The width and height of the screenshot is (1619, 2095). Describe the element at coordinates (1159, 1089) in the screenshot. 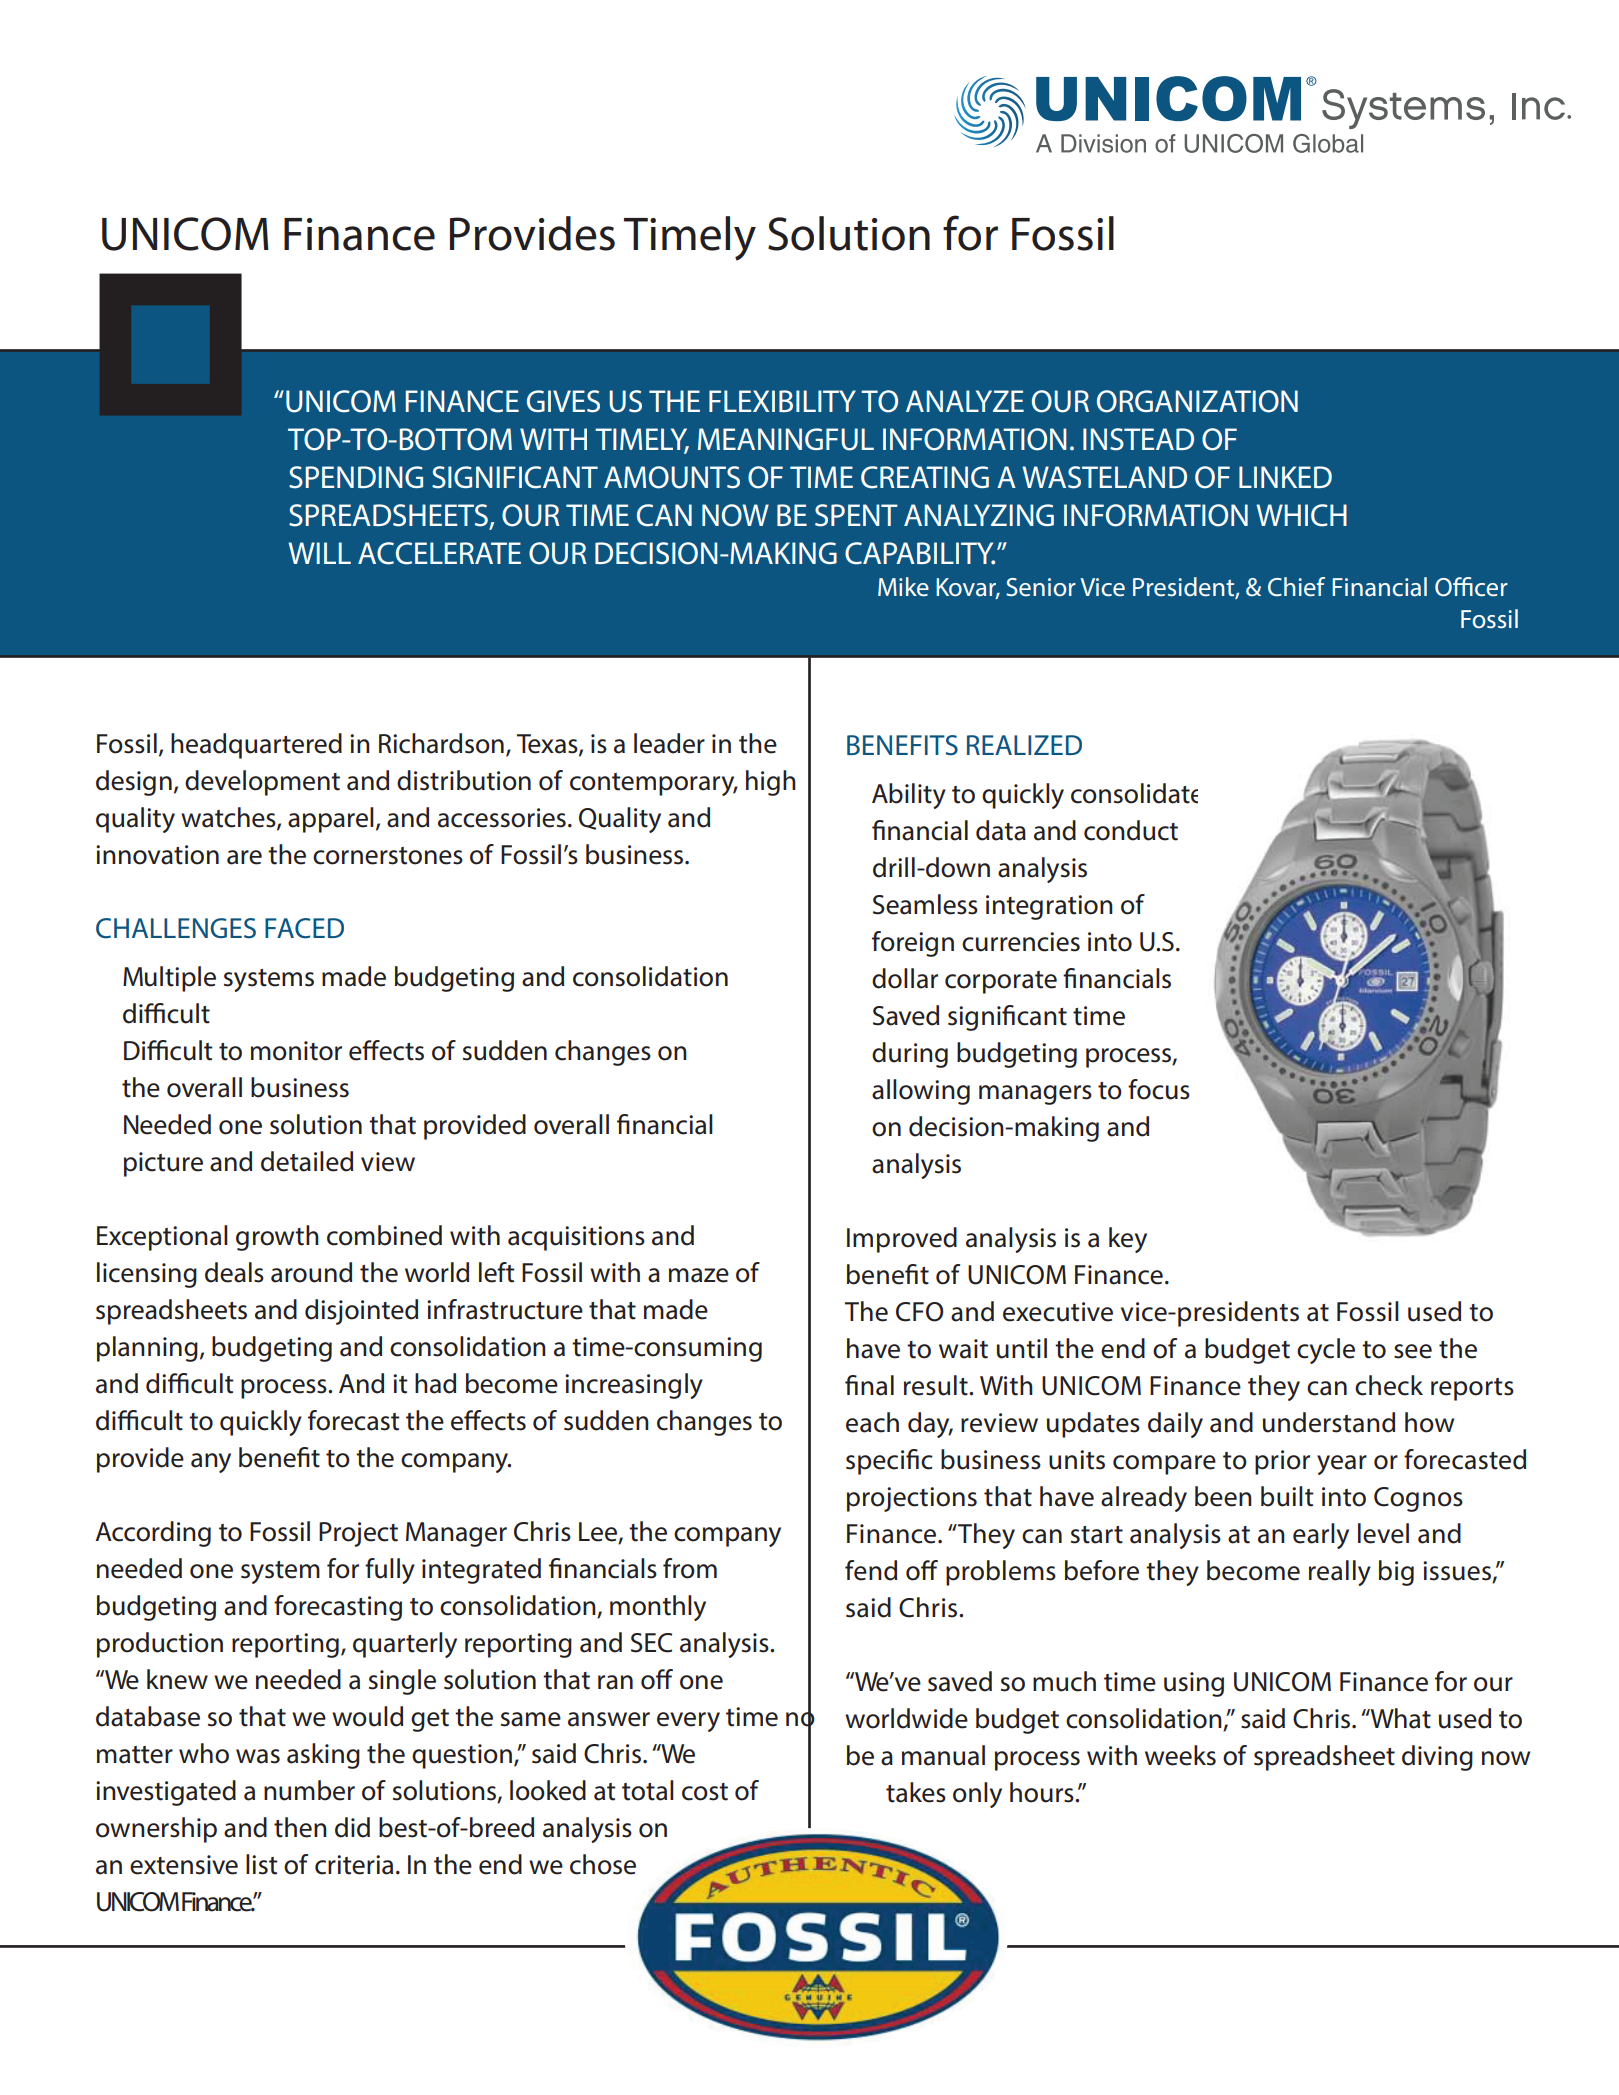

I see `focus` at that location.
